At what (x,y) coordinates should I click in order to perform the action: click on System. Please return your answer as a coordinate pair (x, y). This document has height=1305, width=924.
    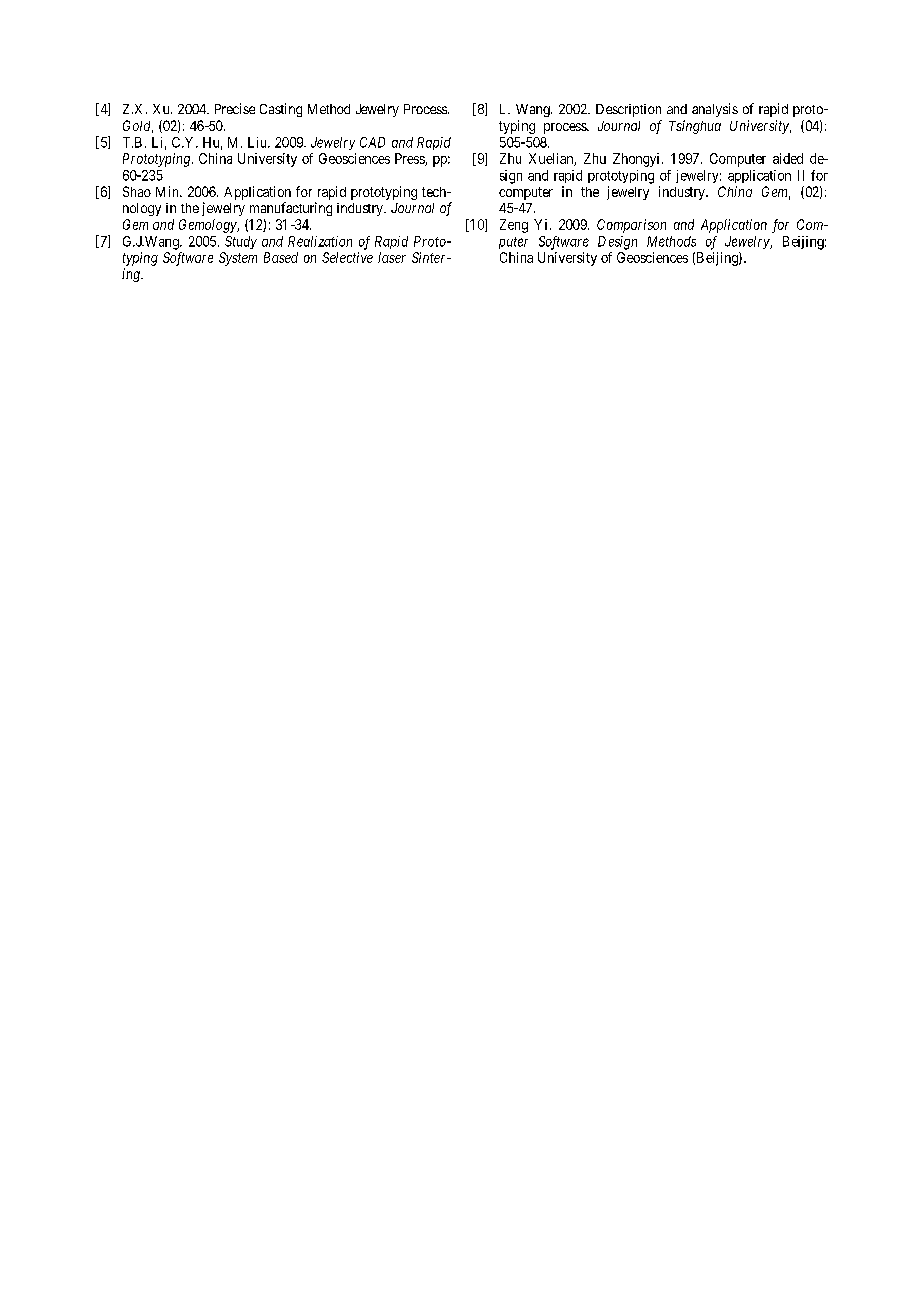
    Looking at the image, I should click on (238, 259).
